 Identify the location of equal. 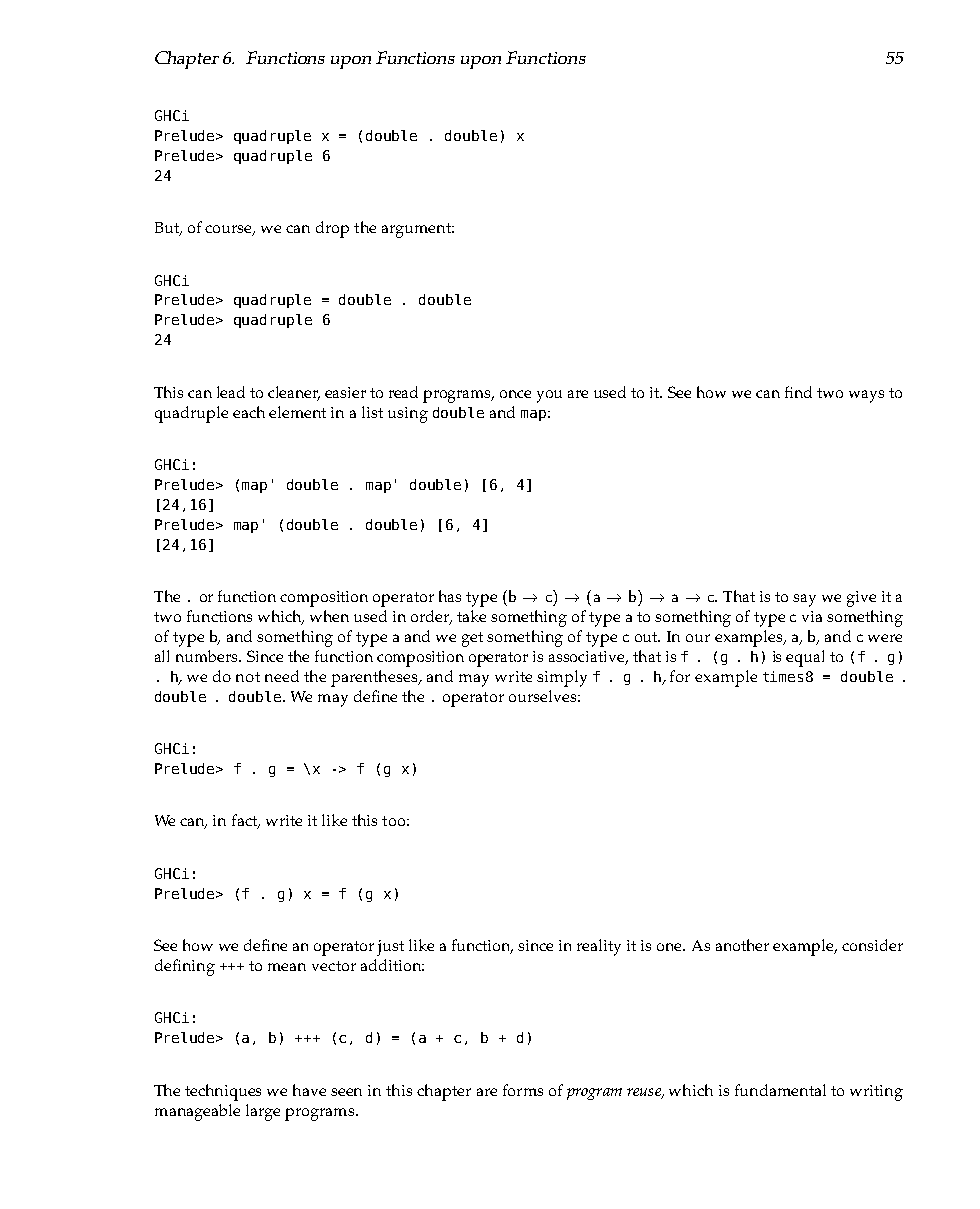
(805, 658).
